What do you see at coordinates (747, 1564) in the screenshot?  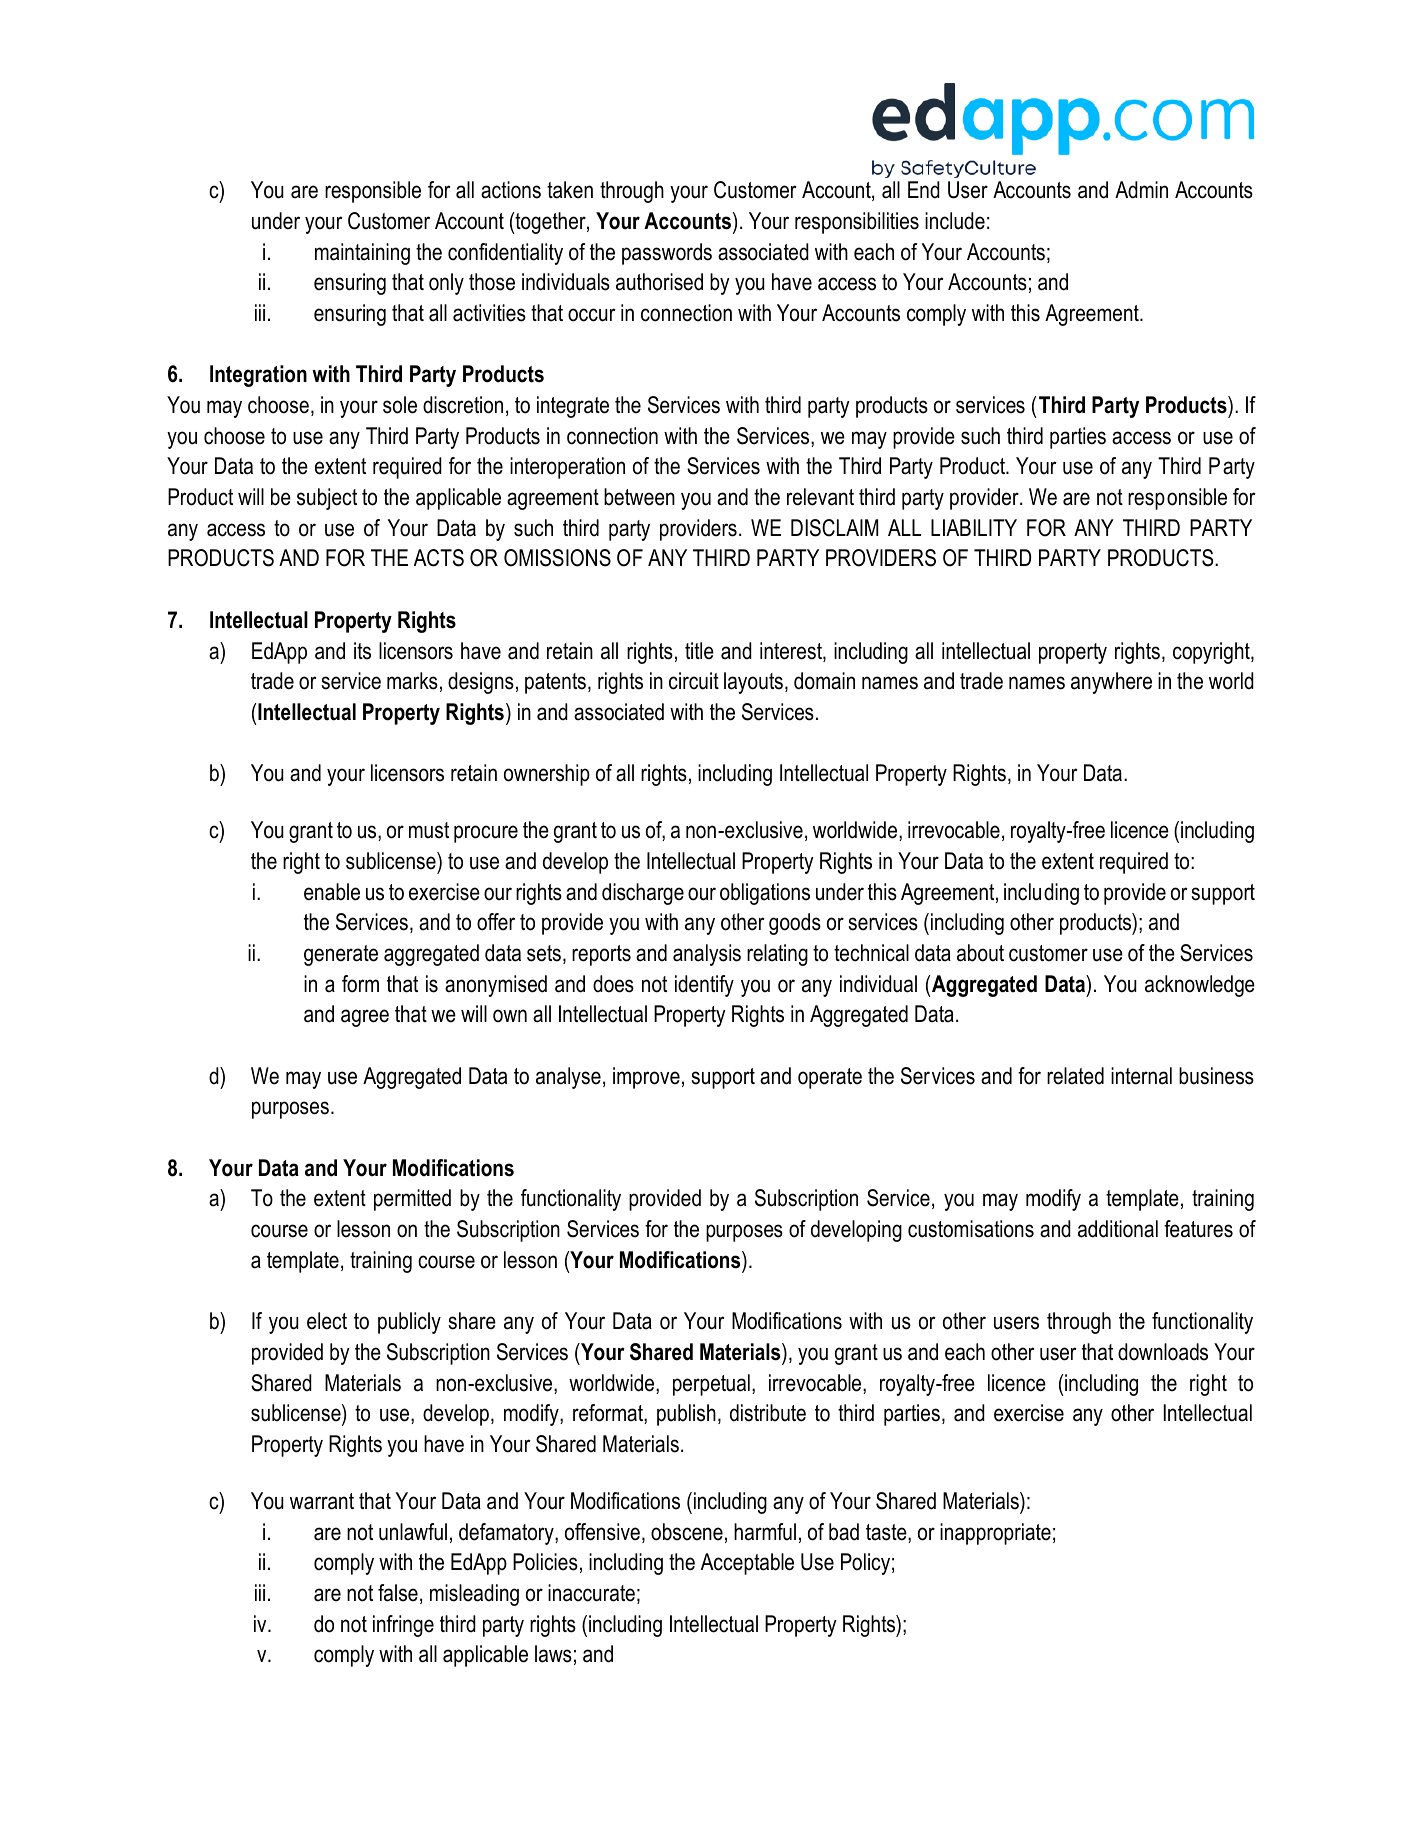 I see `Acceptable` at bounding box center [747, 1564].
